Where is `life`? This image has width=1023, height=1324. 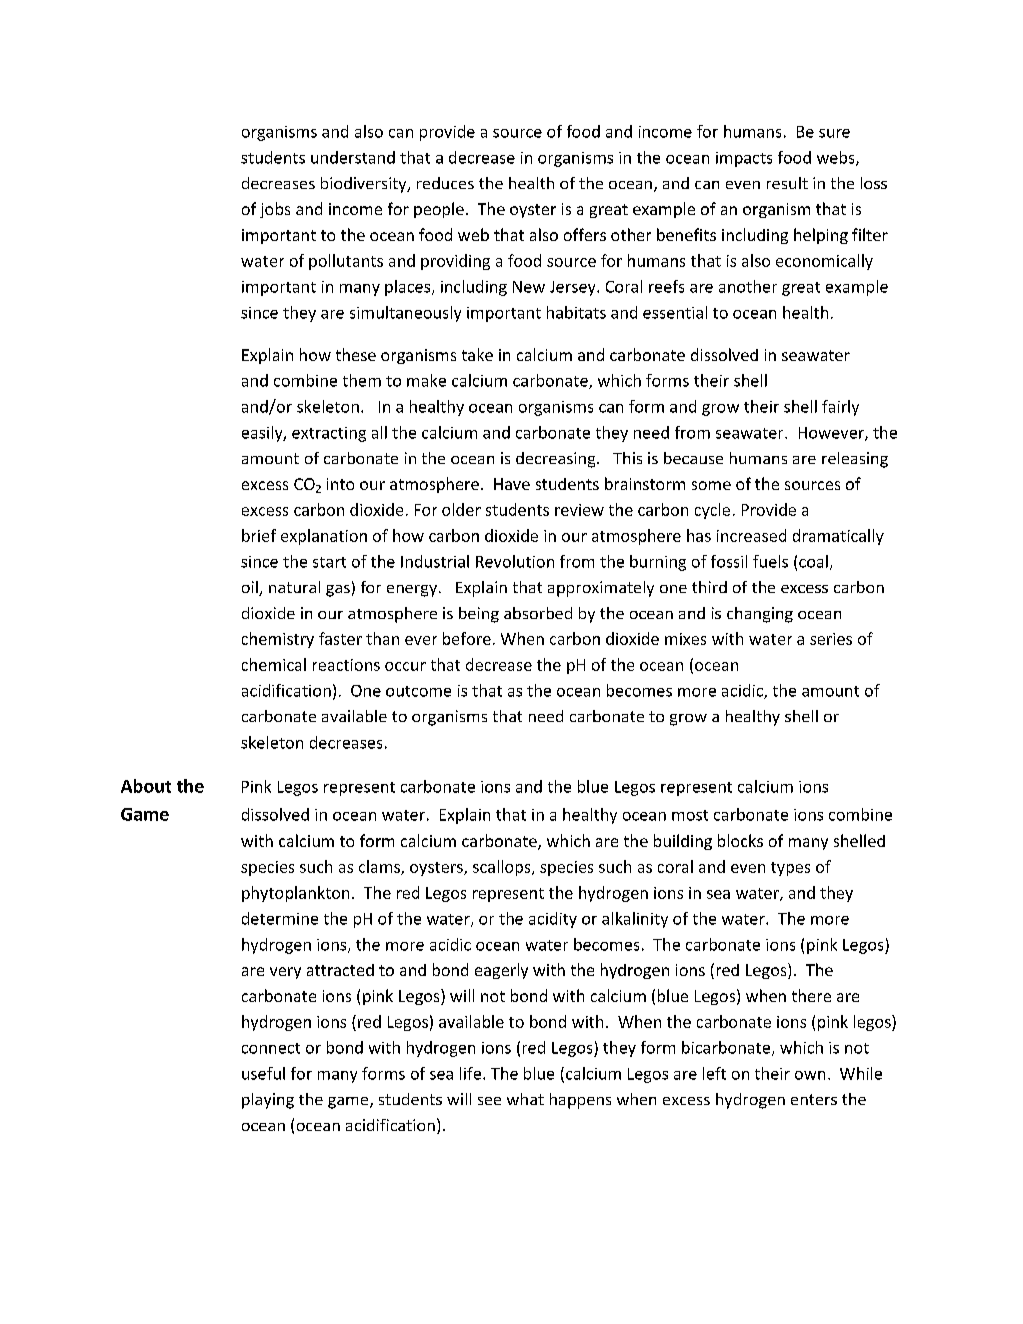
life is located at coordinates (470, 1073).
